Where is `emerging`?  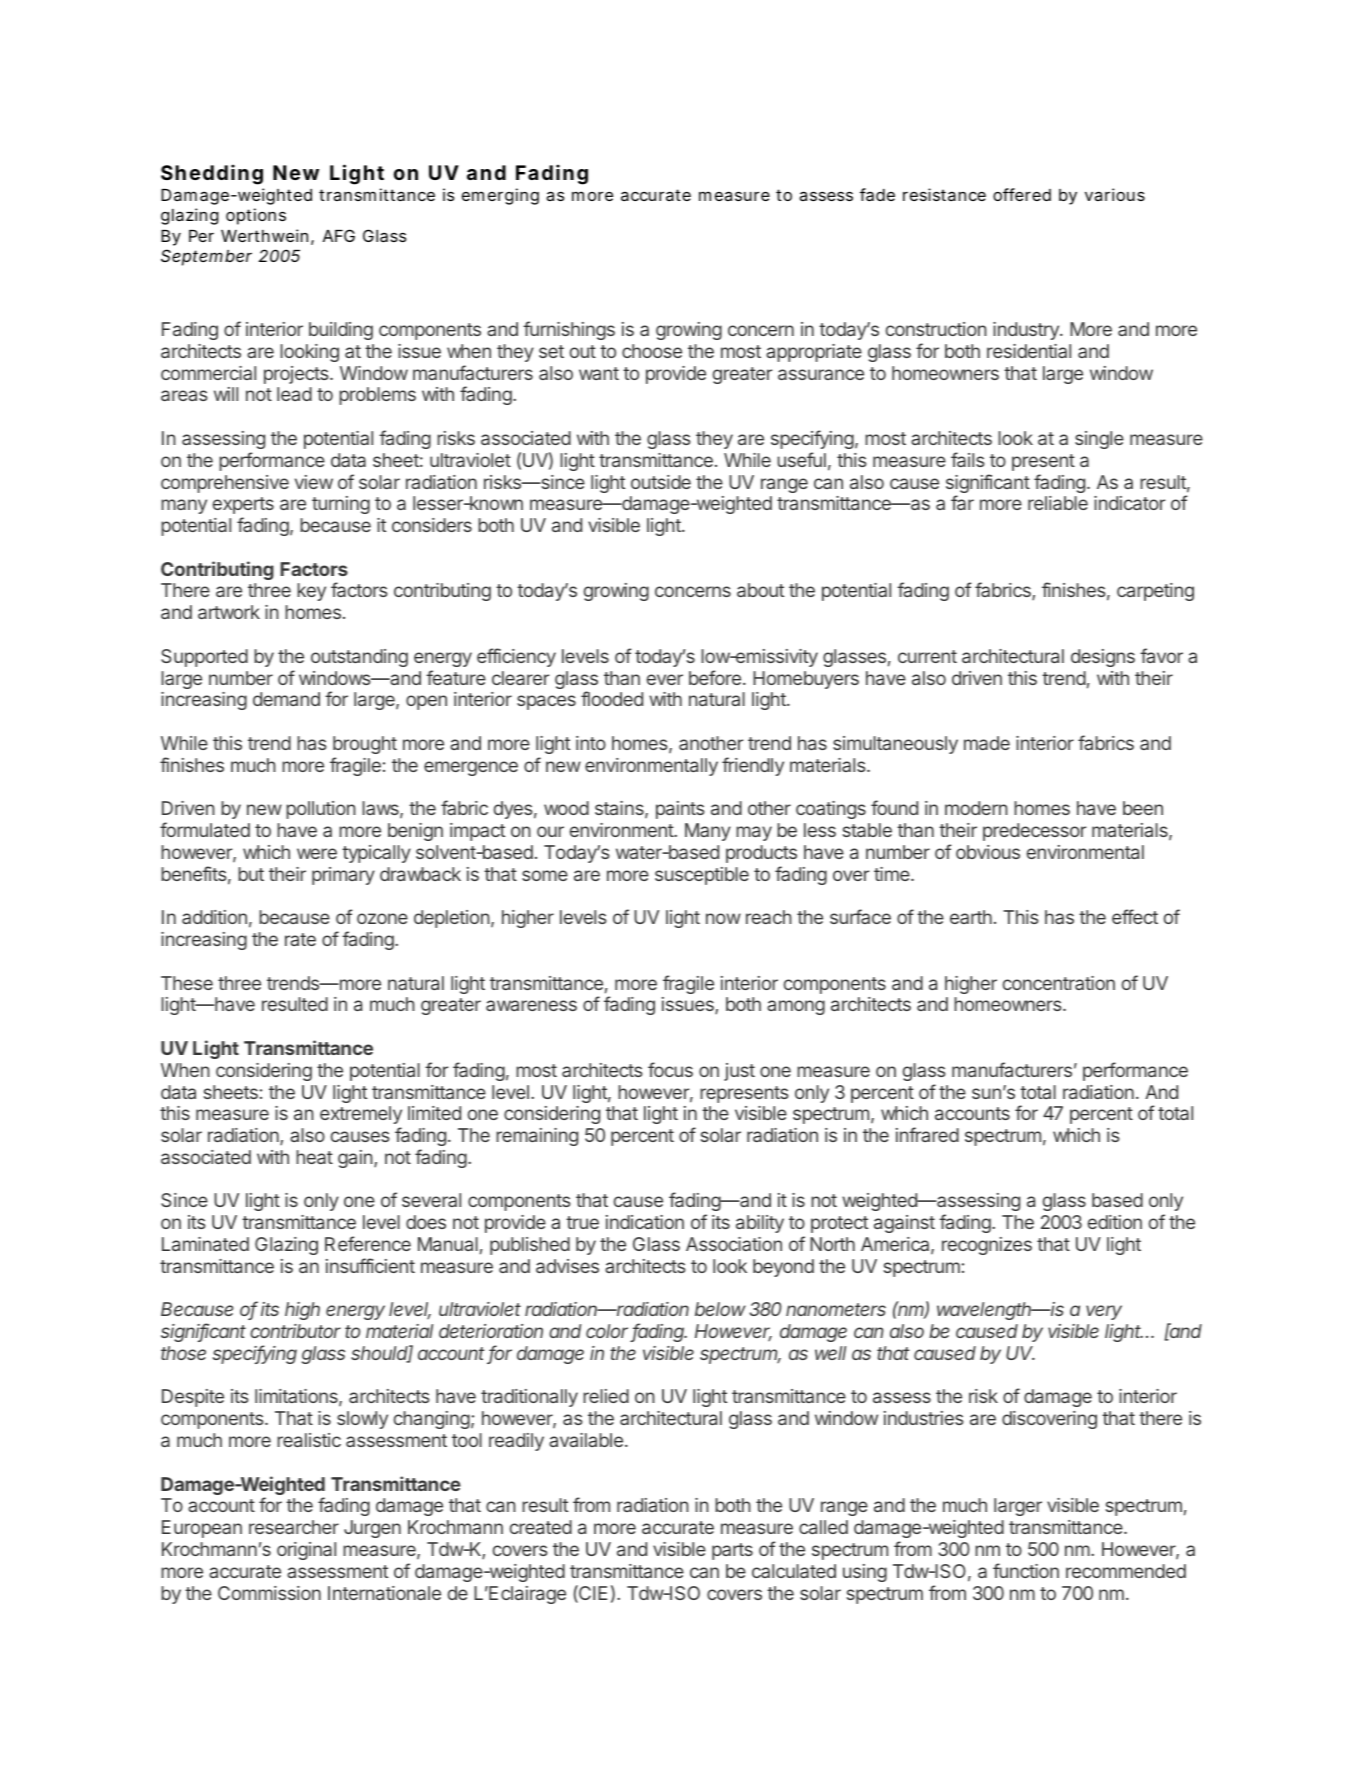
emerging is located at coordinates (500, 196).
